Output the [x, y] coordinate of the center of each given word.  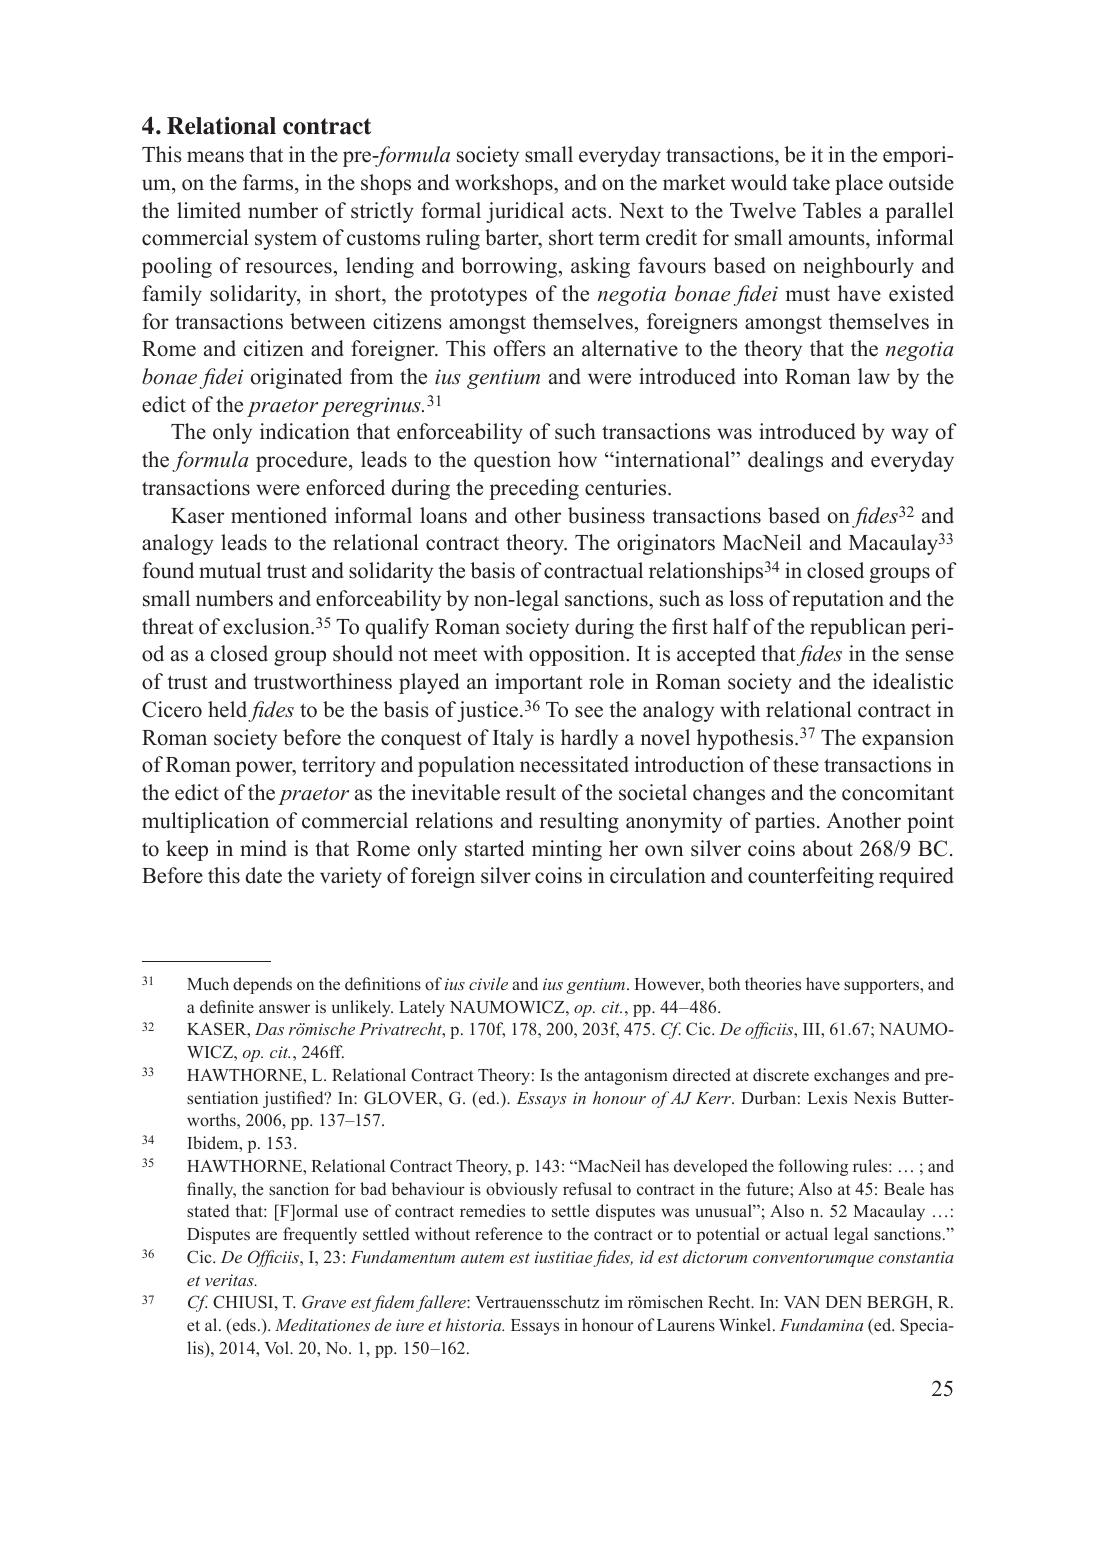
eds [243, 1326]
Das [269, 1029]
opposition [578, 655]
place [859, 184]
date [263, 875]
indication [305, 431]
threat [168, 626]
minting [567, 850]
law [874, 376]
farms [269, 182]
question [512, 461]
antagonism [626, 1076]
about [828, 848]
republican [858, 628]
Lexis [827, 1097]
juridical [525, 212]
